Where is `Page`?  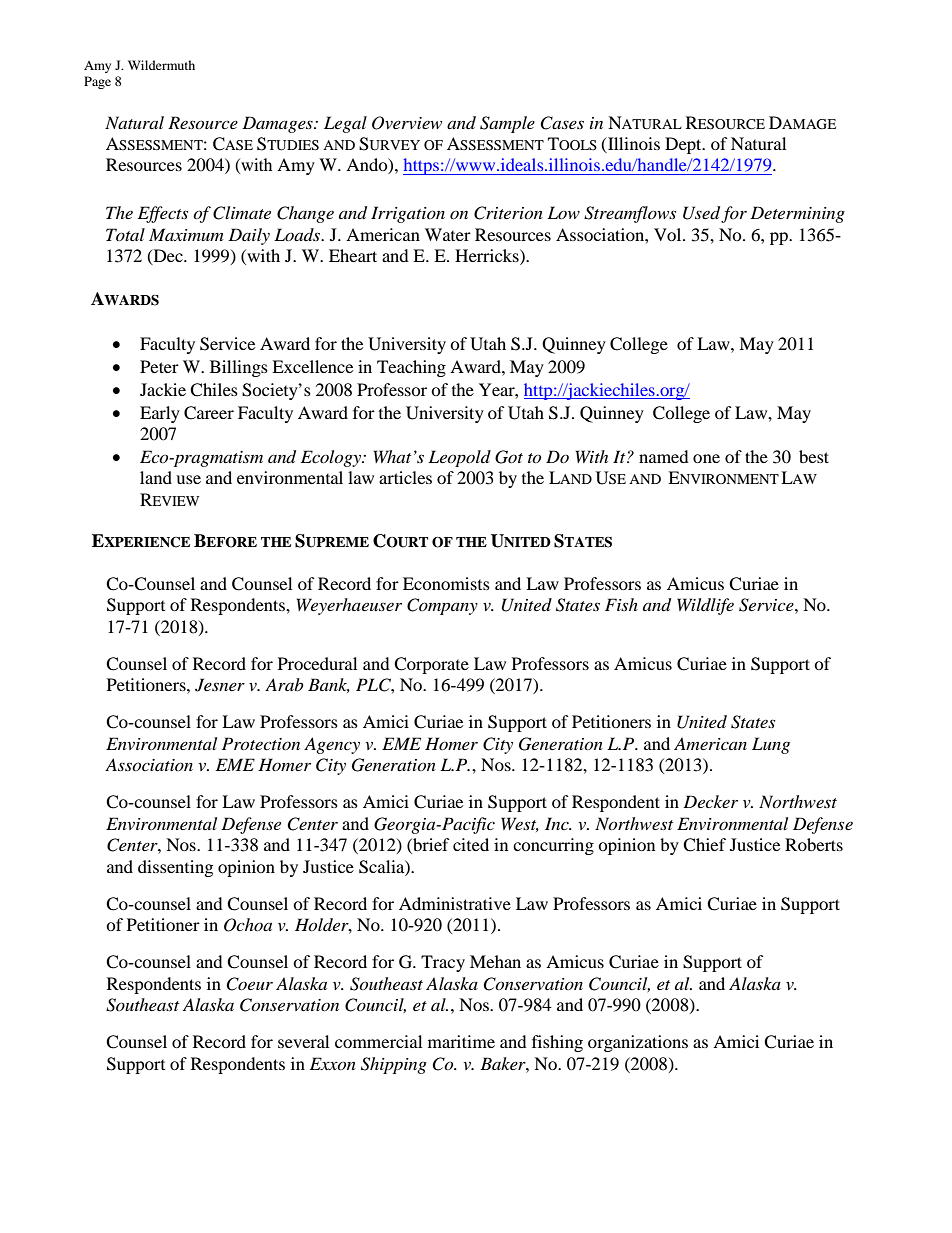 Page is located at coordinates (97, 82).
